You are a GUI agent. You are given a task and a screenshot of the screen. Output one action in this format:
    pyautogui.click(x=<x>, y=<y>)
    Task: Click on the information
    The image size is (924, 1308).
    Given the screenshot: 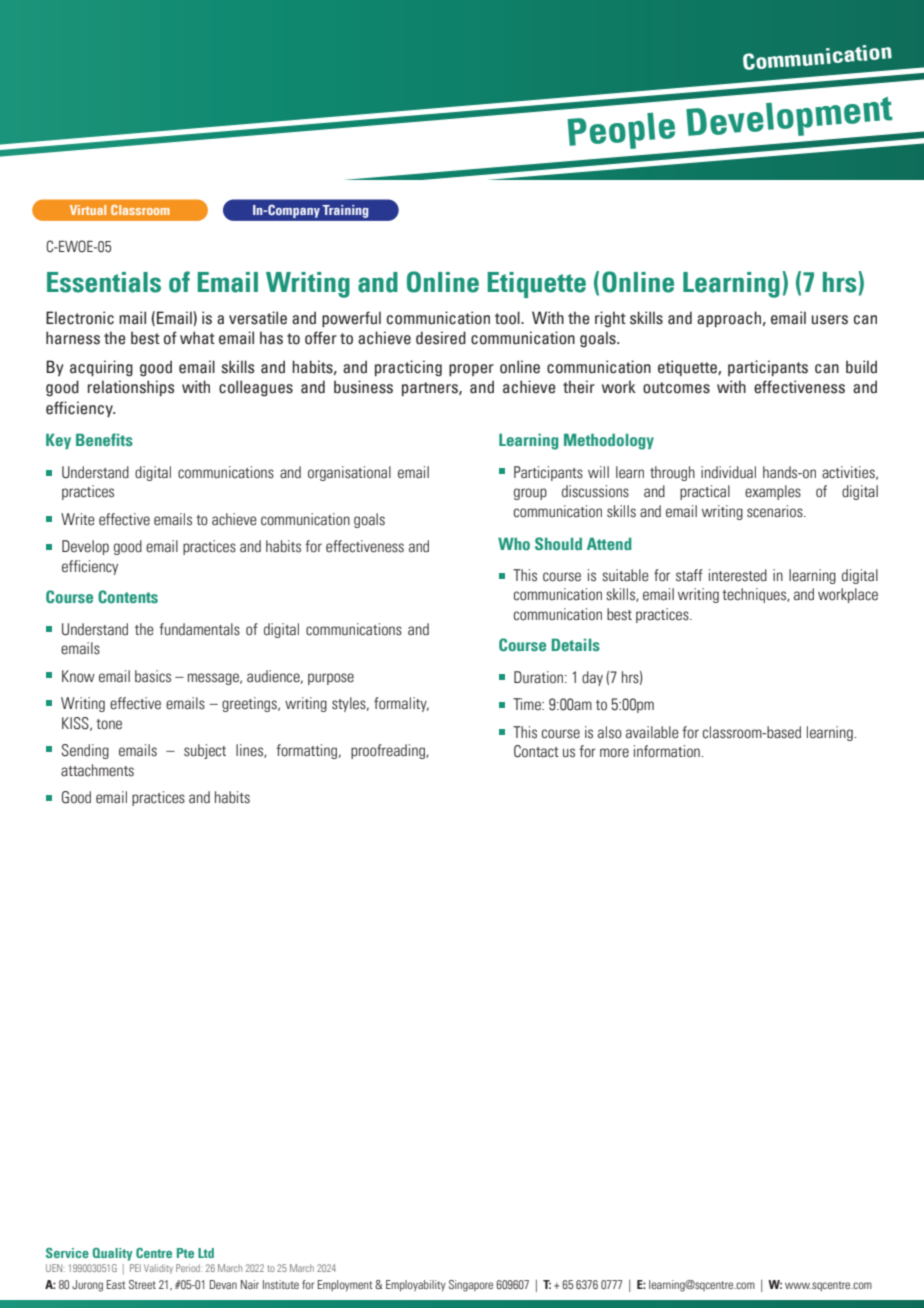 What is the action you would take?
    pyautogui.click(x=668, y=751)
